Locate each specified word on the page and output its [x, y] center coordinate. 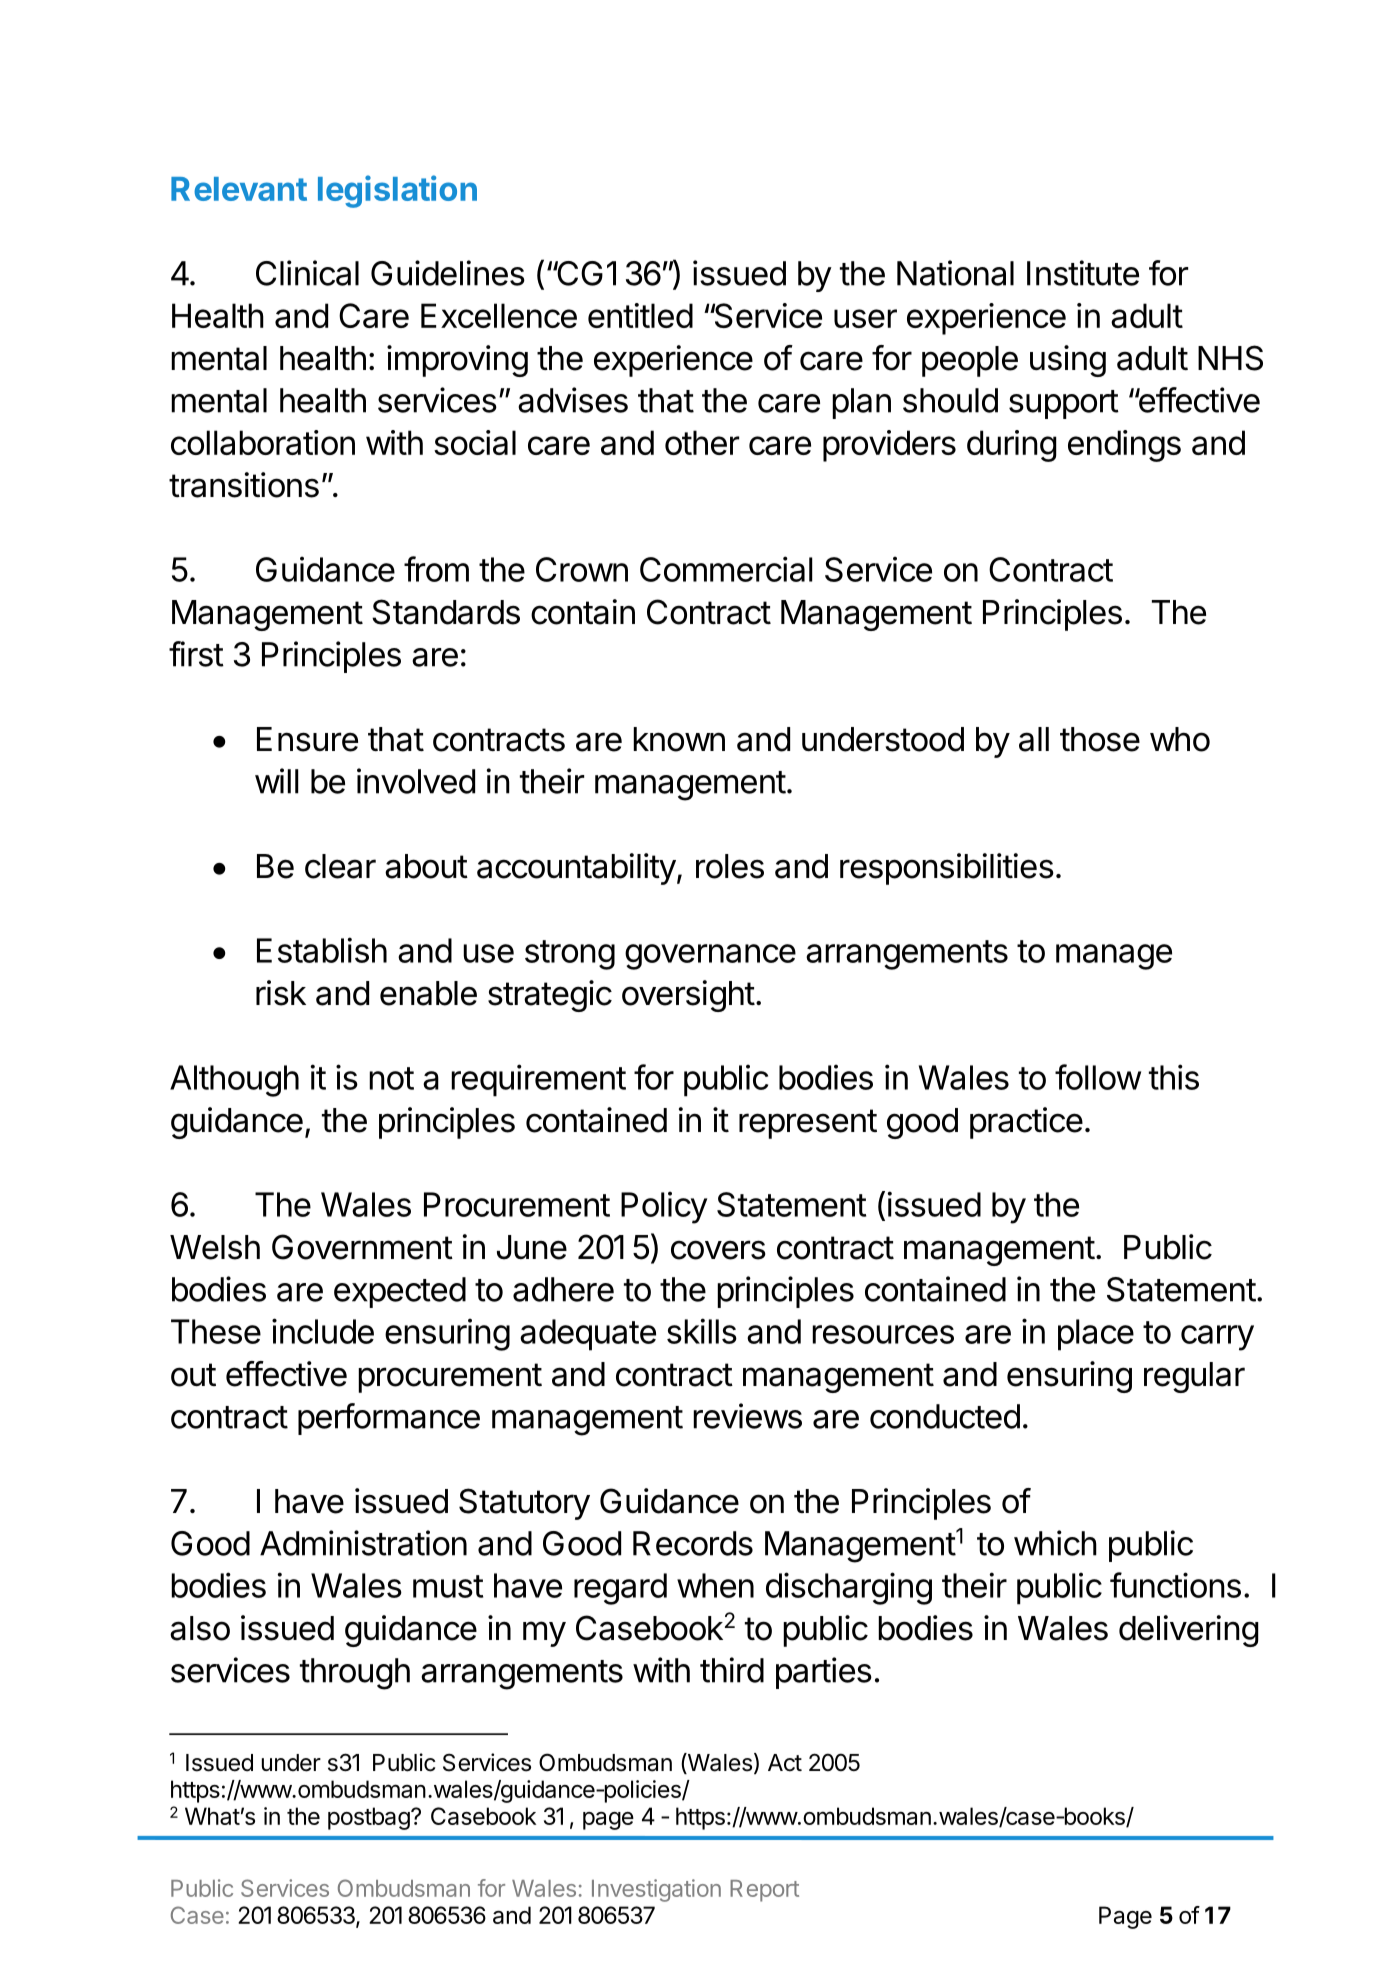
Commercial [726, 569]
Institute [1083, 273]
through [355, 1674]
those [1100, 739]
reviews [747, 1416]
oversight [688, 996]
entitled [640, 315]
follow [1098, 1077]
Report [764, 1891]
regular [1194, 1377]
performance [389, 1419]
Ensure [307, 739]
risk [281, 993]
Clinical [307, 273]
